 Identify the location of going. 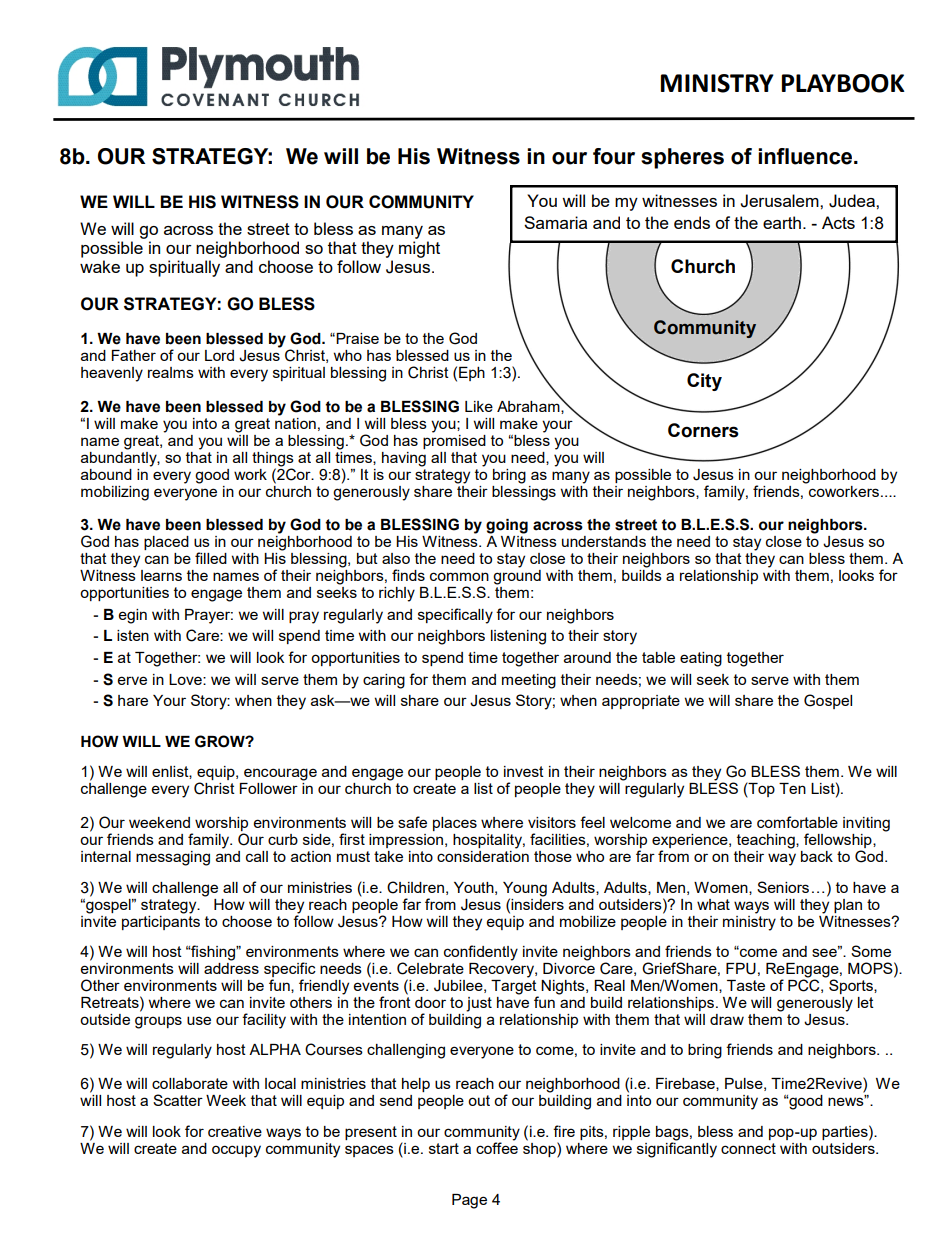
(507, 526).
